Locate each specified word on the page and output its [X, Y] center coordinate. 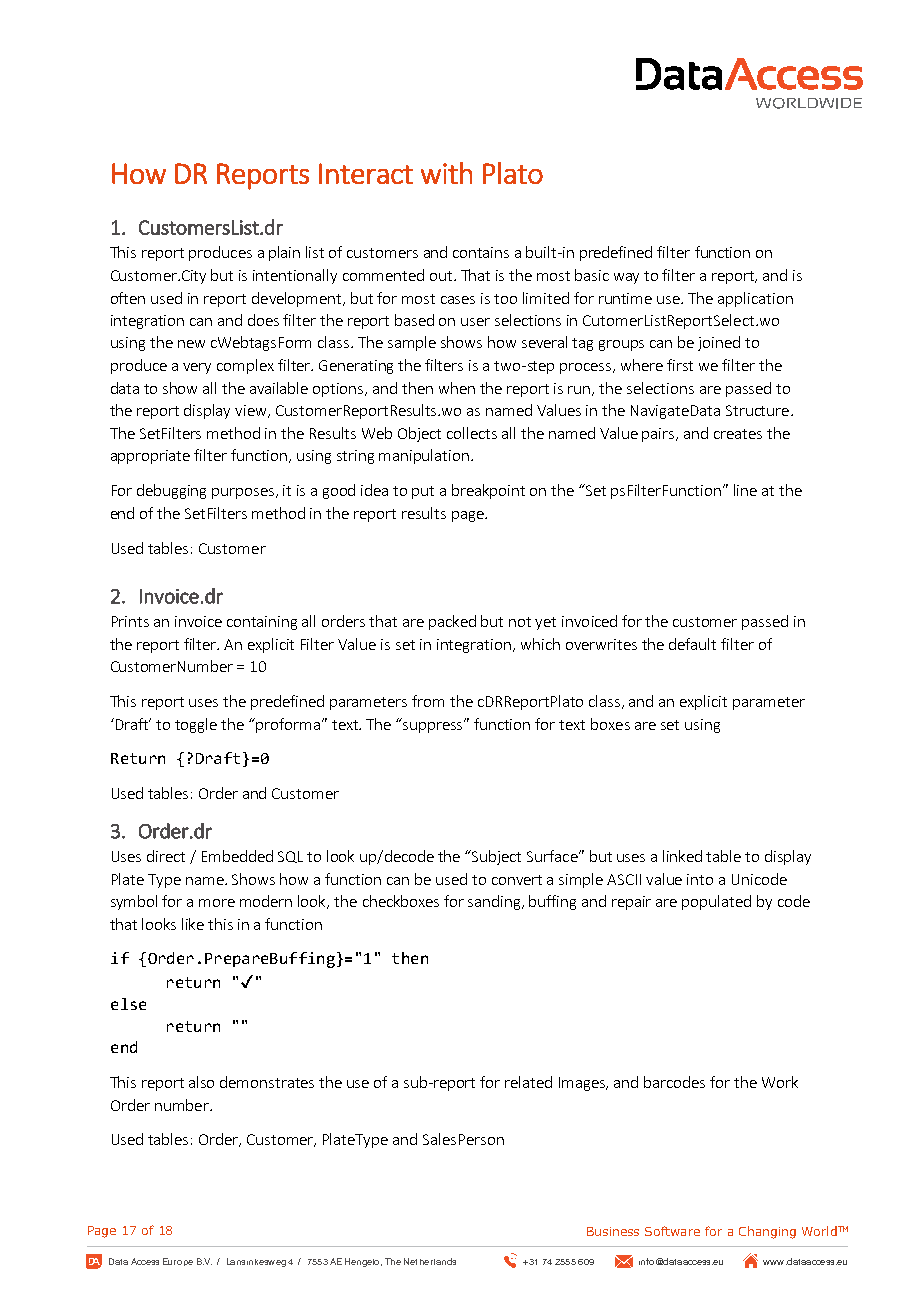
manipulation [424, 456]
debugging [171, 491]
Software [672, 1231]
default [692, 644]
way [626, 278]
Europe [178, 1262]
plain [284, 253]
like [193, 924]
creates [738, 434]
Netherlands [430, 1261]
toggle [196, 725]
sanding [495, 902]
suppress [434, 726]
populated [716, 902]
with [446, 173]
